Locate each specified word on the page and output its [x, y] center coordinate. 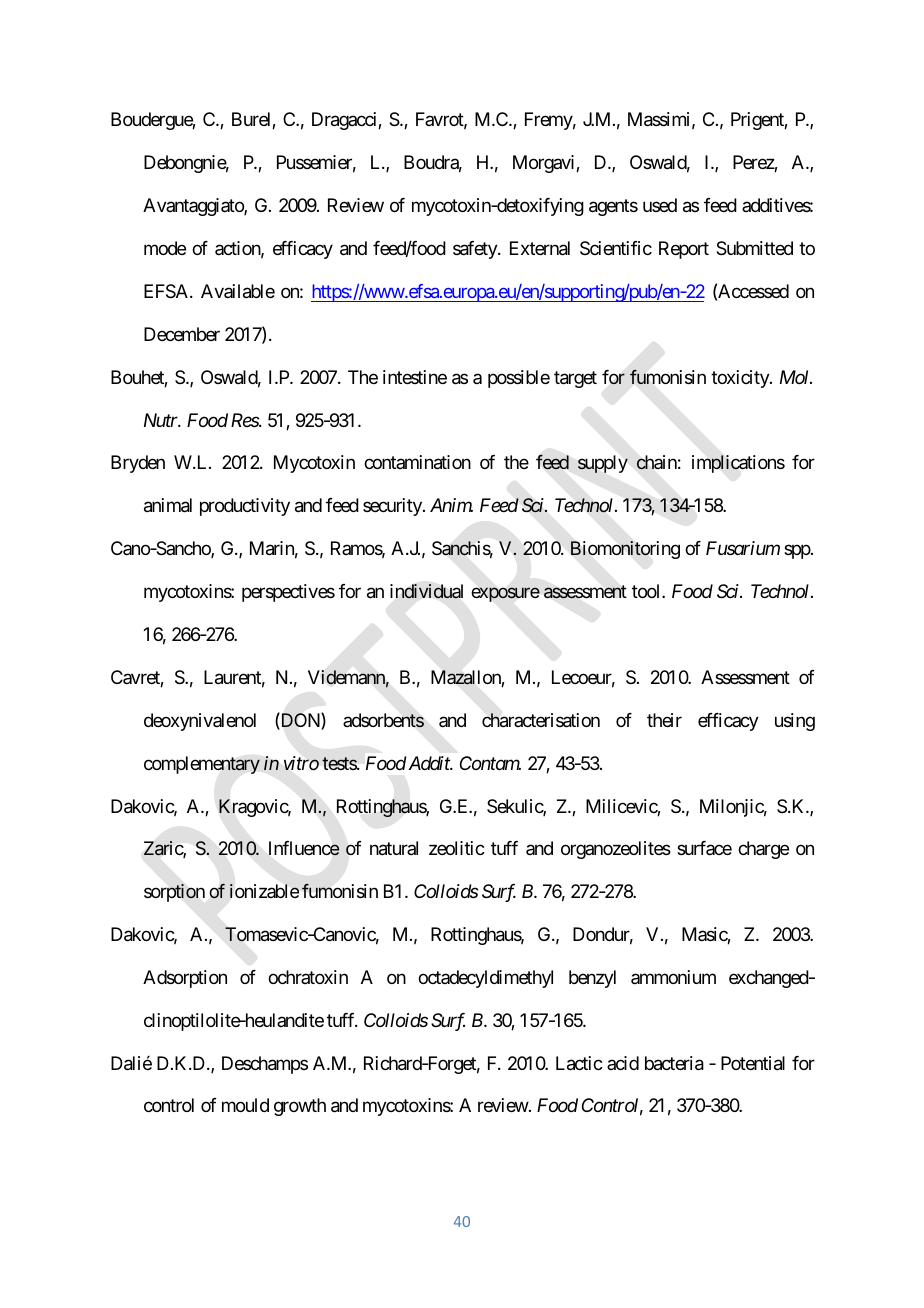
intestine [415, 377]
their [664, 720]
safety [476, 250]
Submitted [754, 248]
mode [165, 248]
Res [245, 420]
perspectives [288, 593]
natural [394, 848]
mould [245, 1105]
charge [763, 850]
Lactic [579, 1063]
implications [738, 464]
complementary [202, 765]
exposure [506, 595]
